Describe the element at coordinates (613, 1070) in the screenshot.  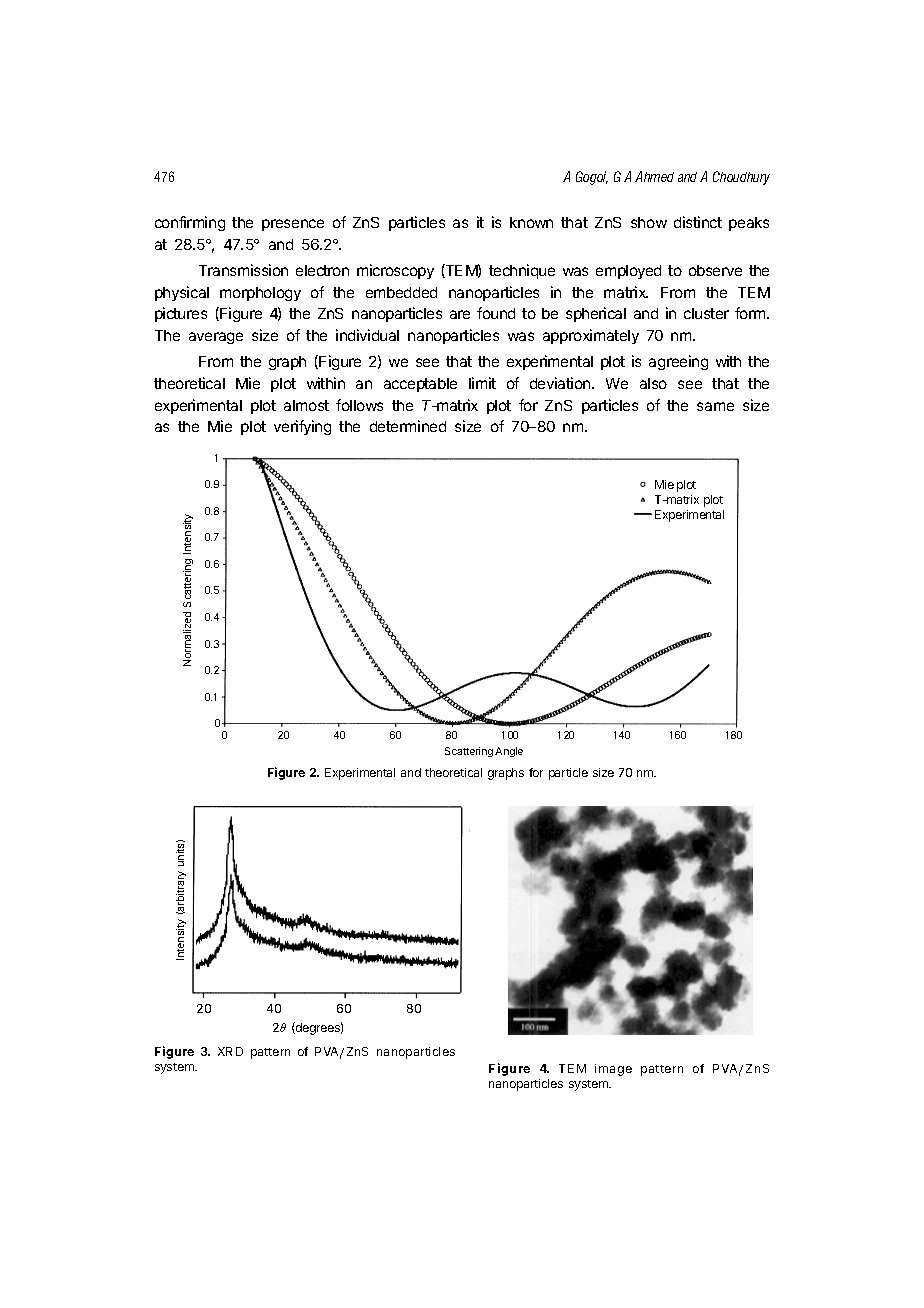
I see `image` at that location.
